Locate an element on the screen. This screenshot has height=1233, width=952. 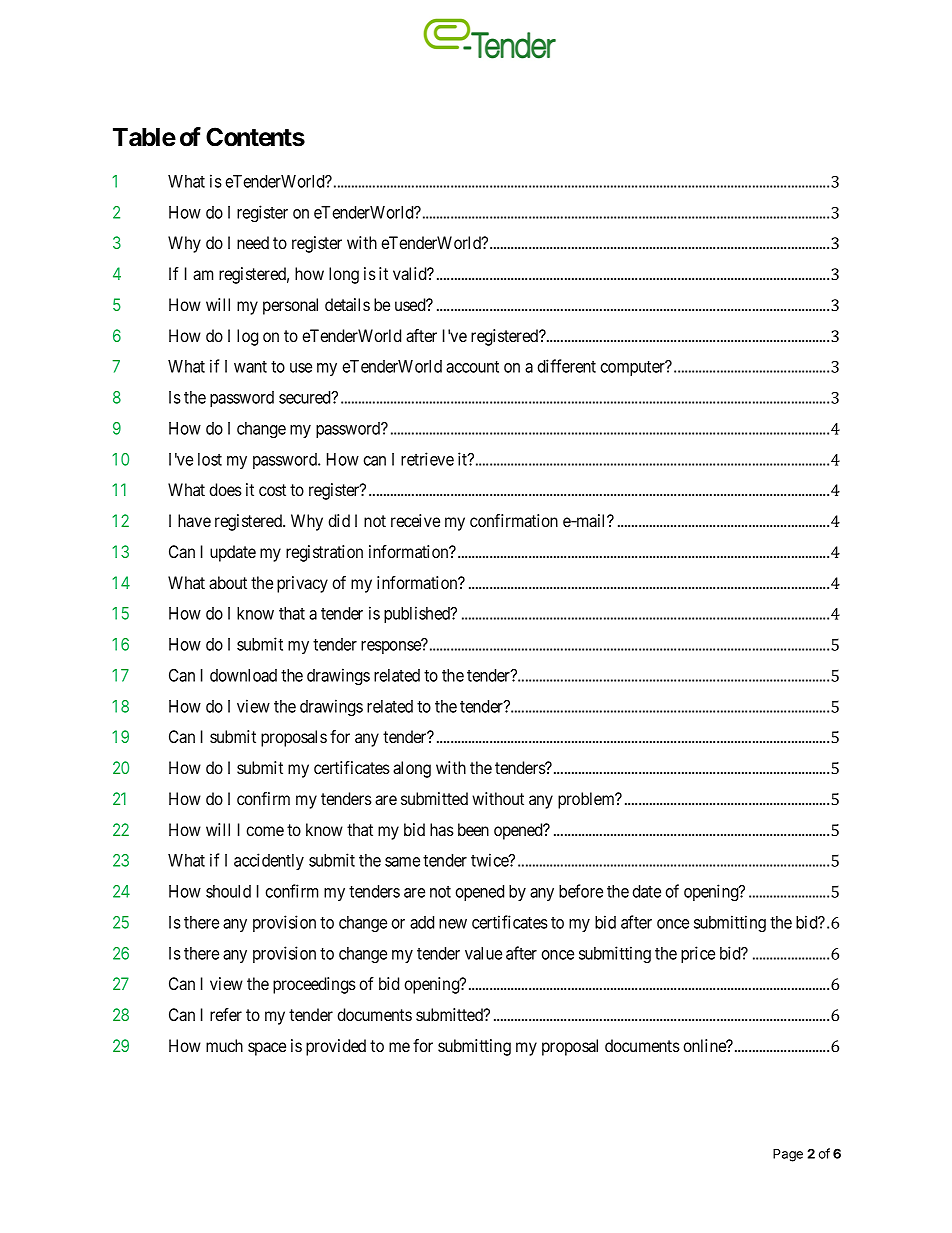
space is located at coordinates (267, 1049).
